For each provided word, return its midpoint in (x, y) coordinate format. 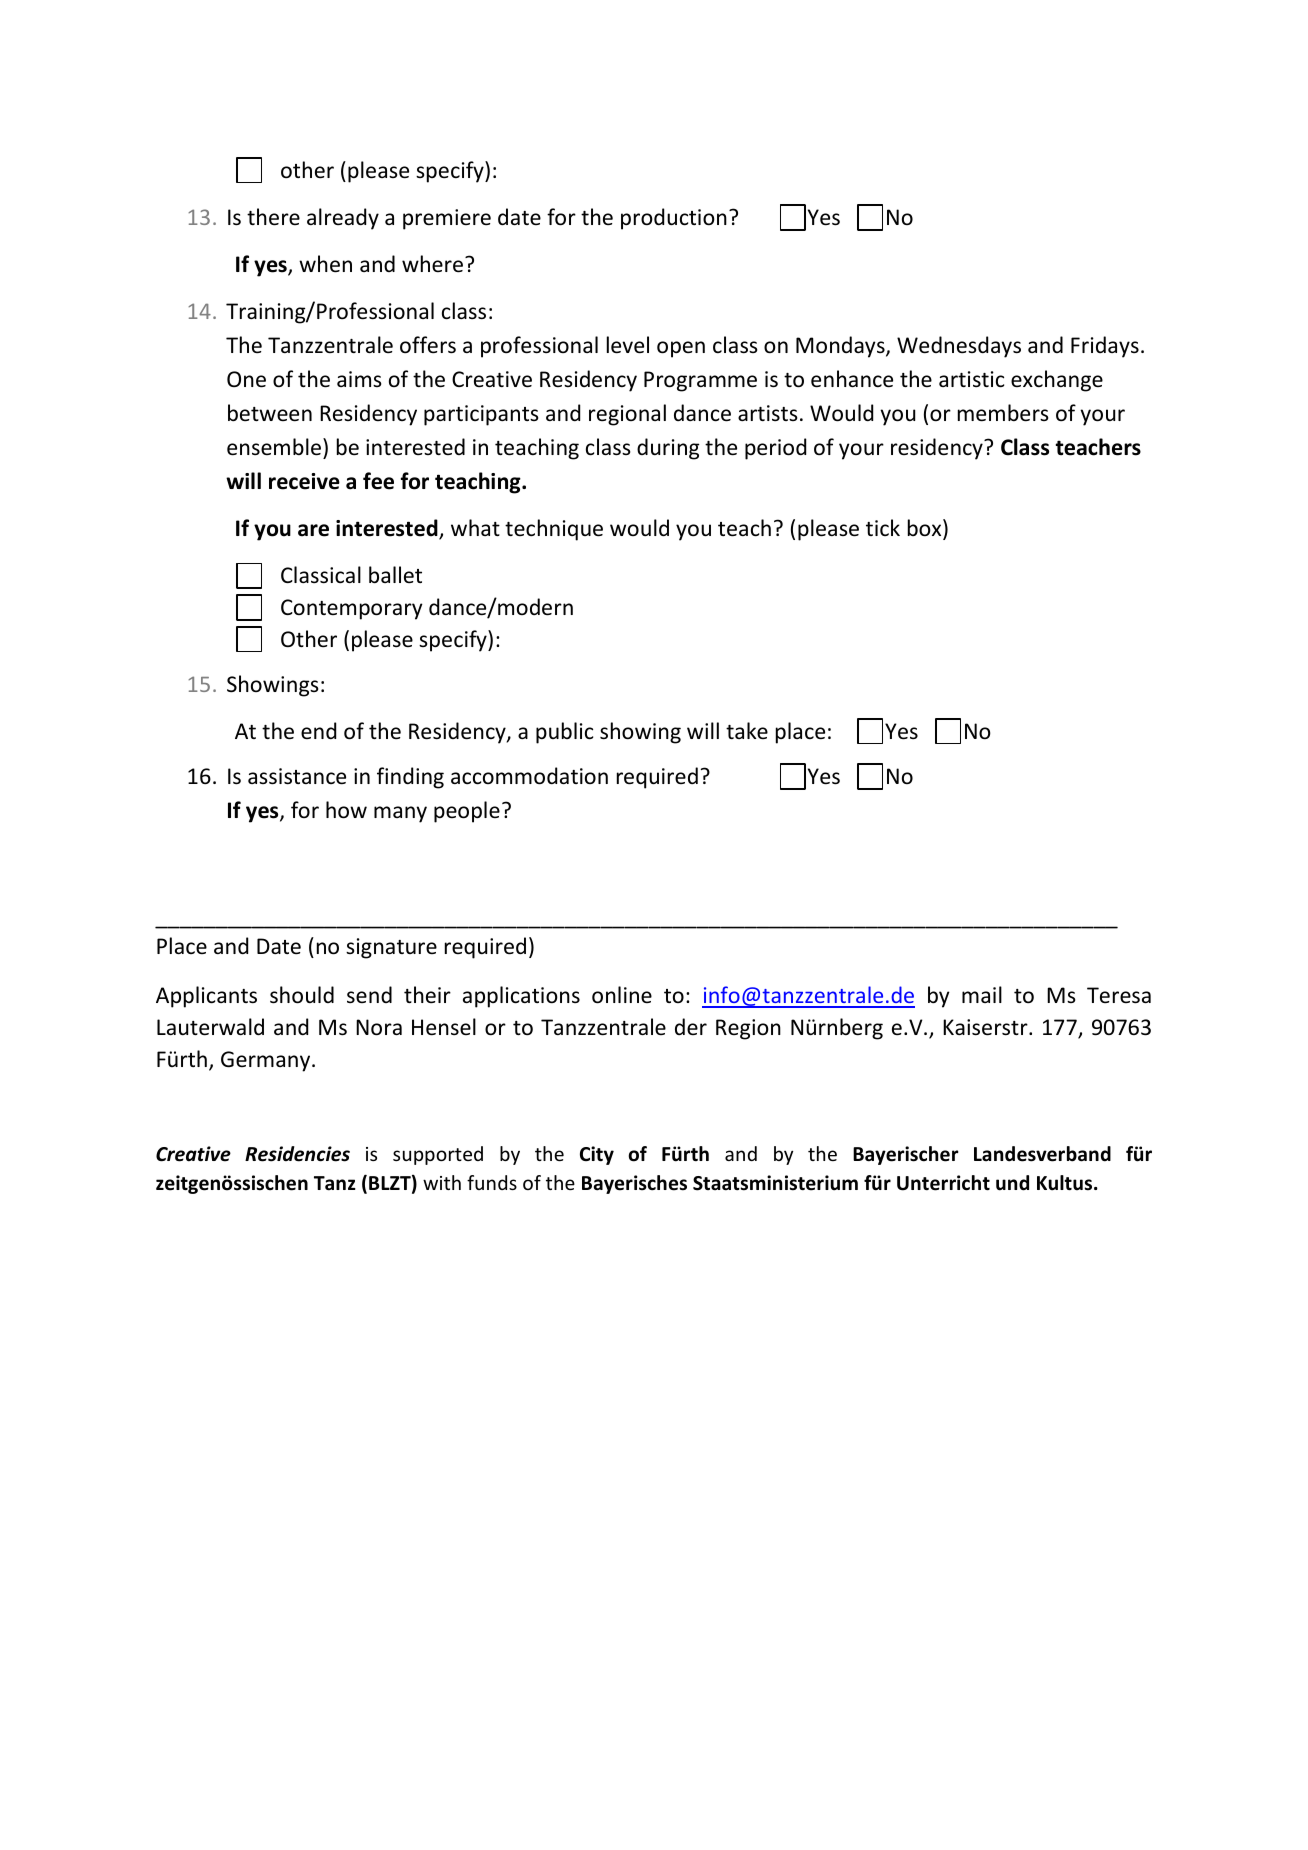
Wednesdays (959, 347)
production (674, 219)
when (325, 264)
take (747, 730)
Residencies (297, 1154)
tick (883, 527)
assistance (297, 776)
